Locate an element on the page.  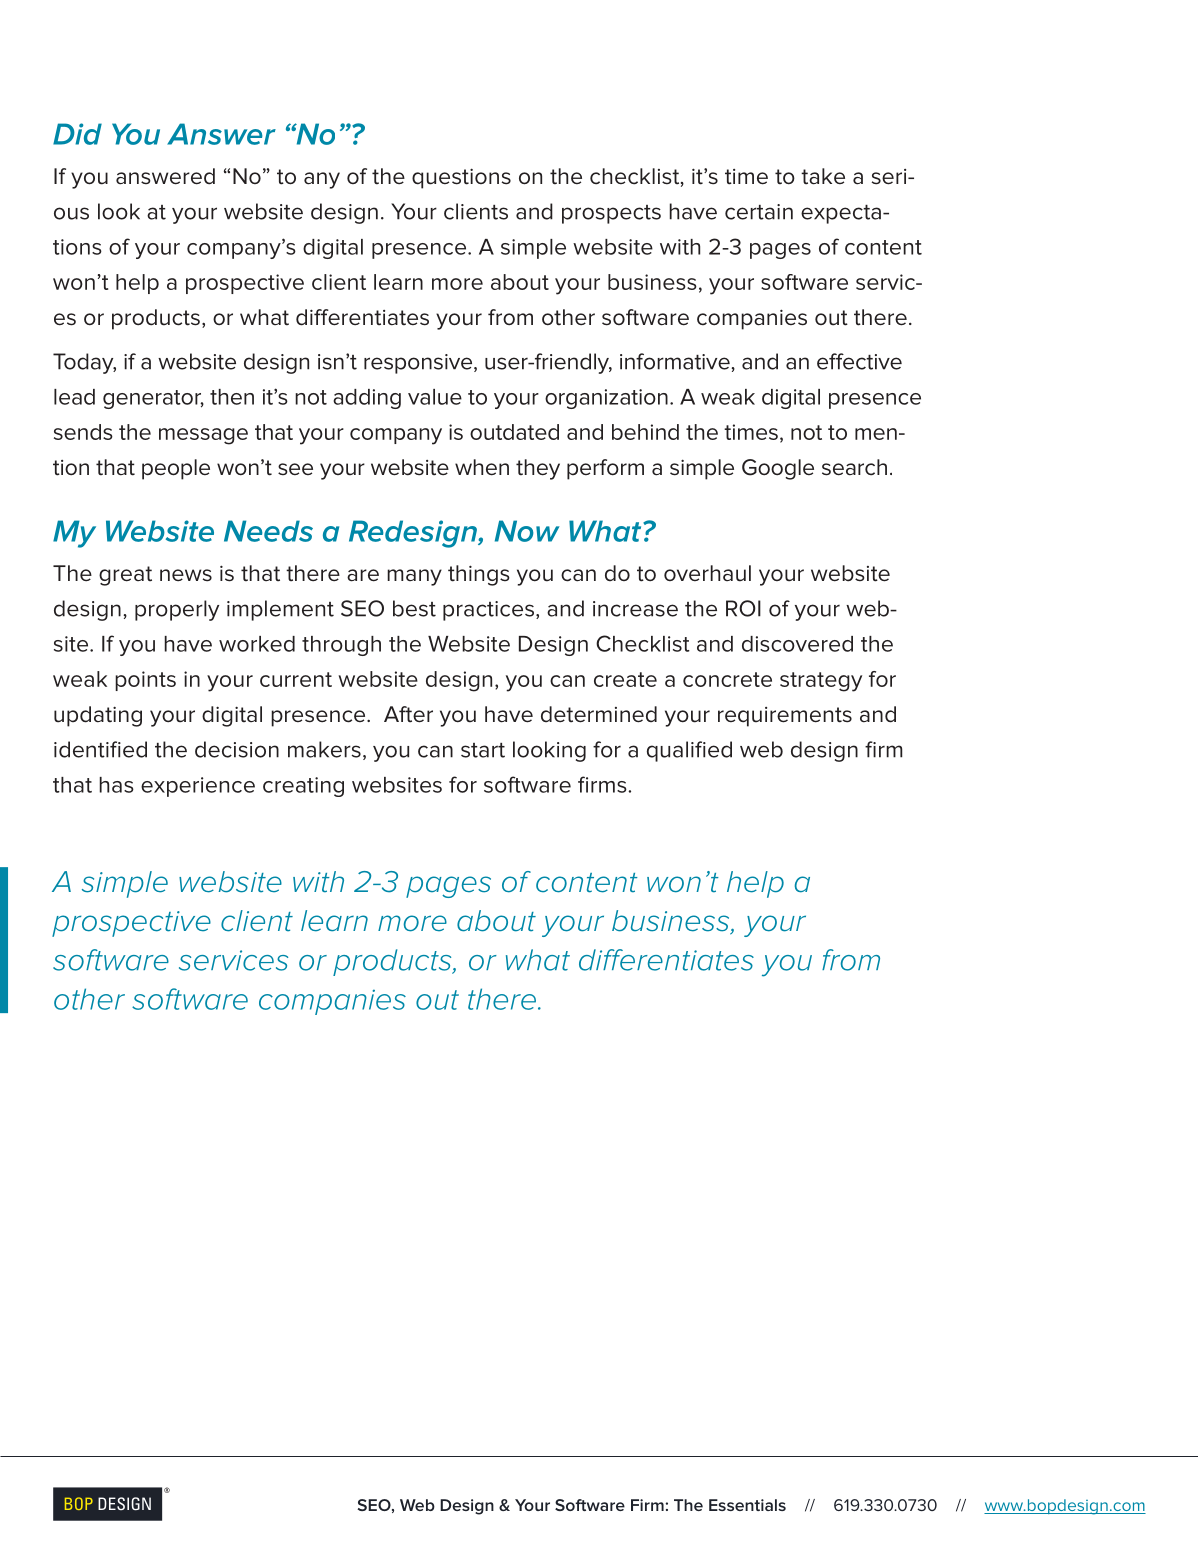
qualified is located at coordinates (689, 751).
